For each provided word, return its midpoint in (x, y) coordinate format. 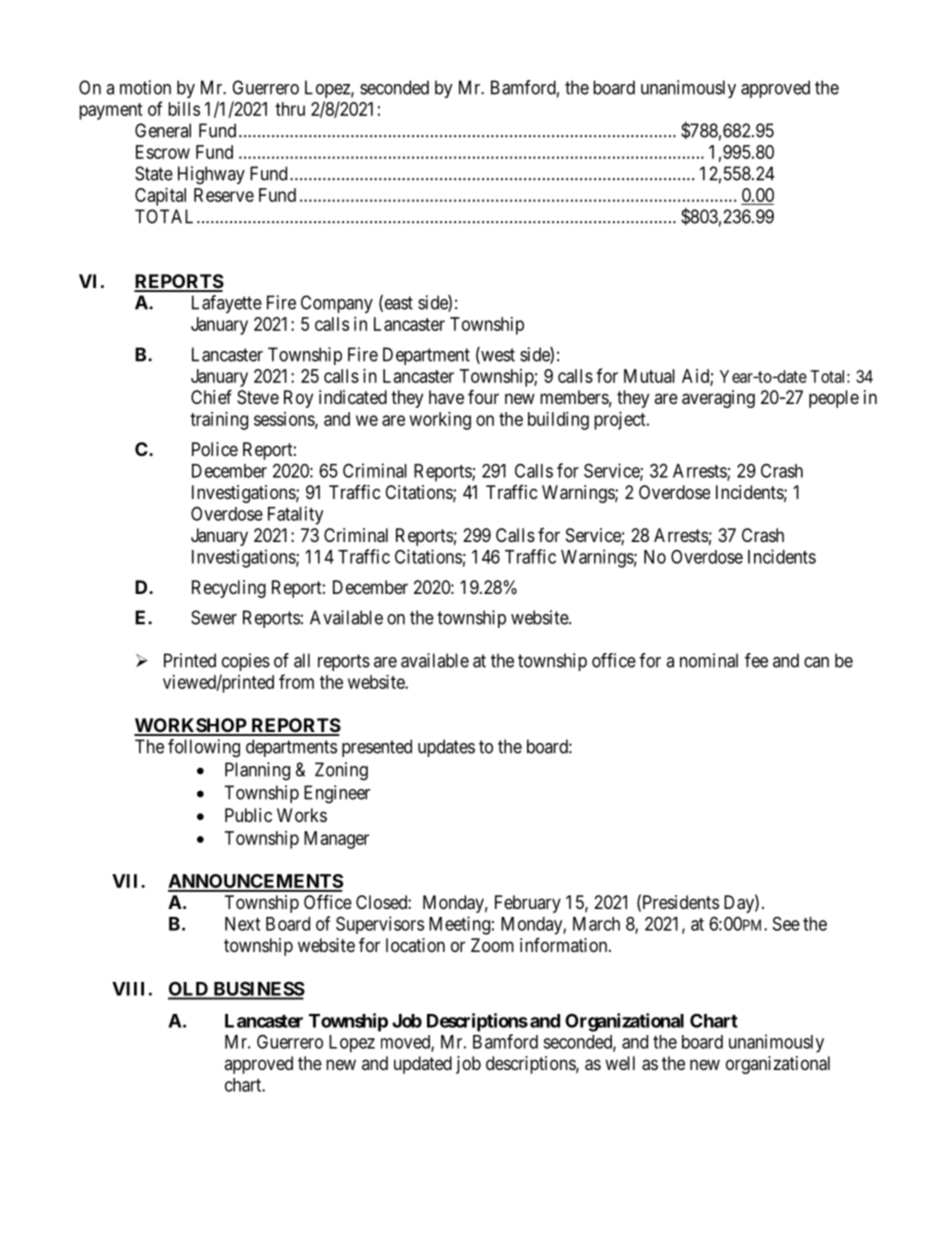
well (620, 1063)
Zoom (492, 945)
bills (184, 109)
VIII (128, 989)
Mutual (649, 376)
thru (290, 109)
